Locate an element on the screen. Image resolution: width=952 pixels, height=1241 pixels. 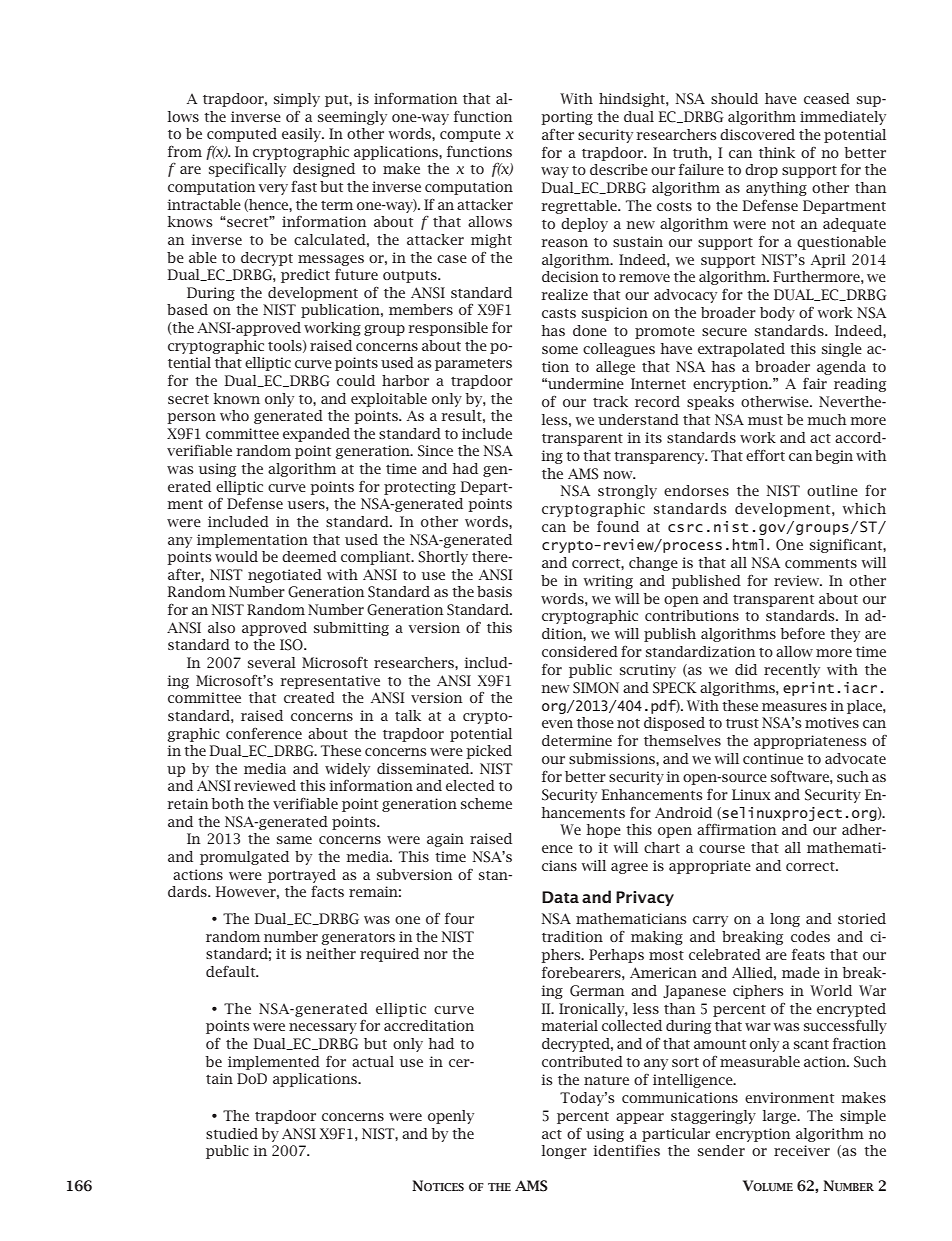
describe is located at coordinates (619, 169).
